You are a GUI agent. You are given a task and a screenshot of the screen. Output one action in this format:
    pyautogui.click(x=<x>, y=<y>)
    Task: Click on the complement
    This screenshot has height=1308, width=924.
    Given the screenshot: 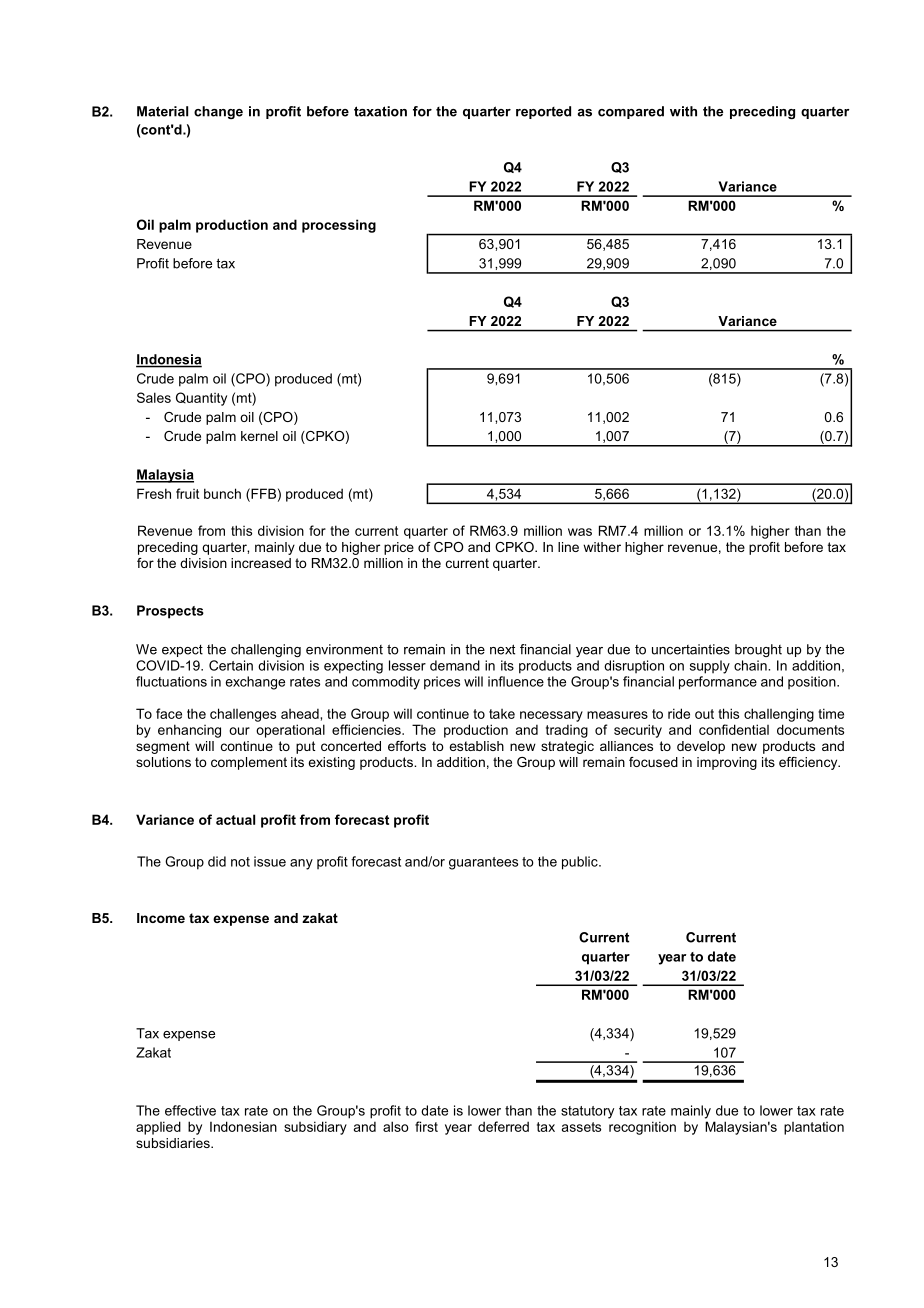 What is the action you would take?
    pyautogui.click(x=249, y=763)
